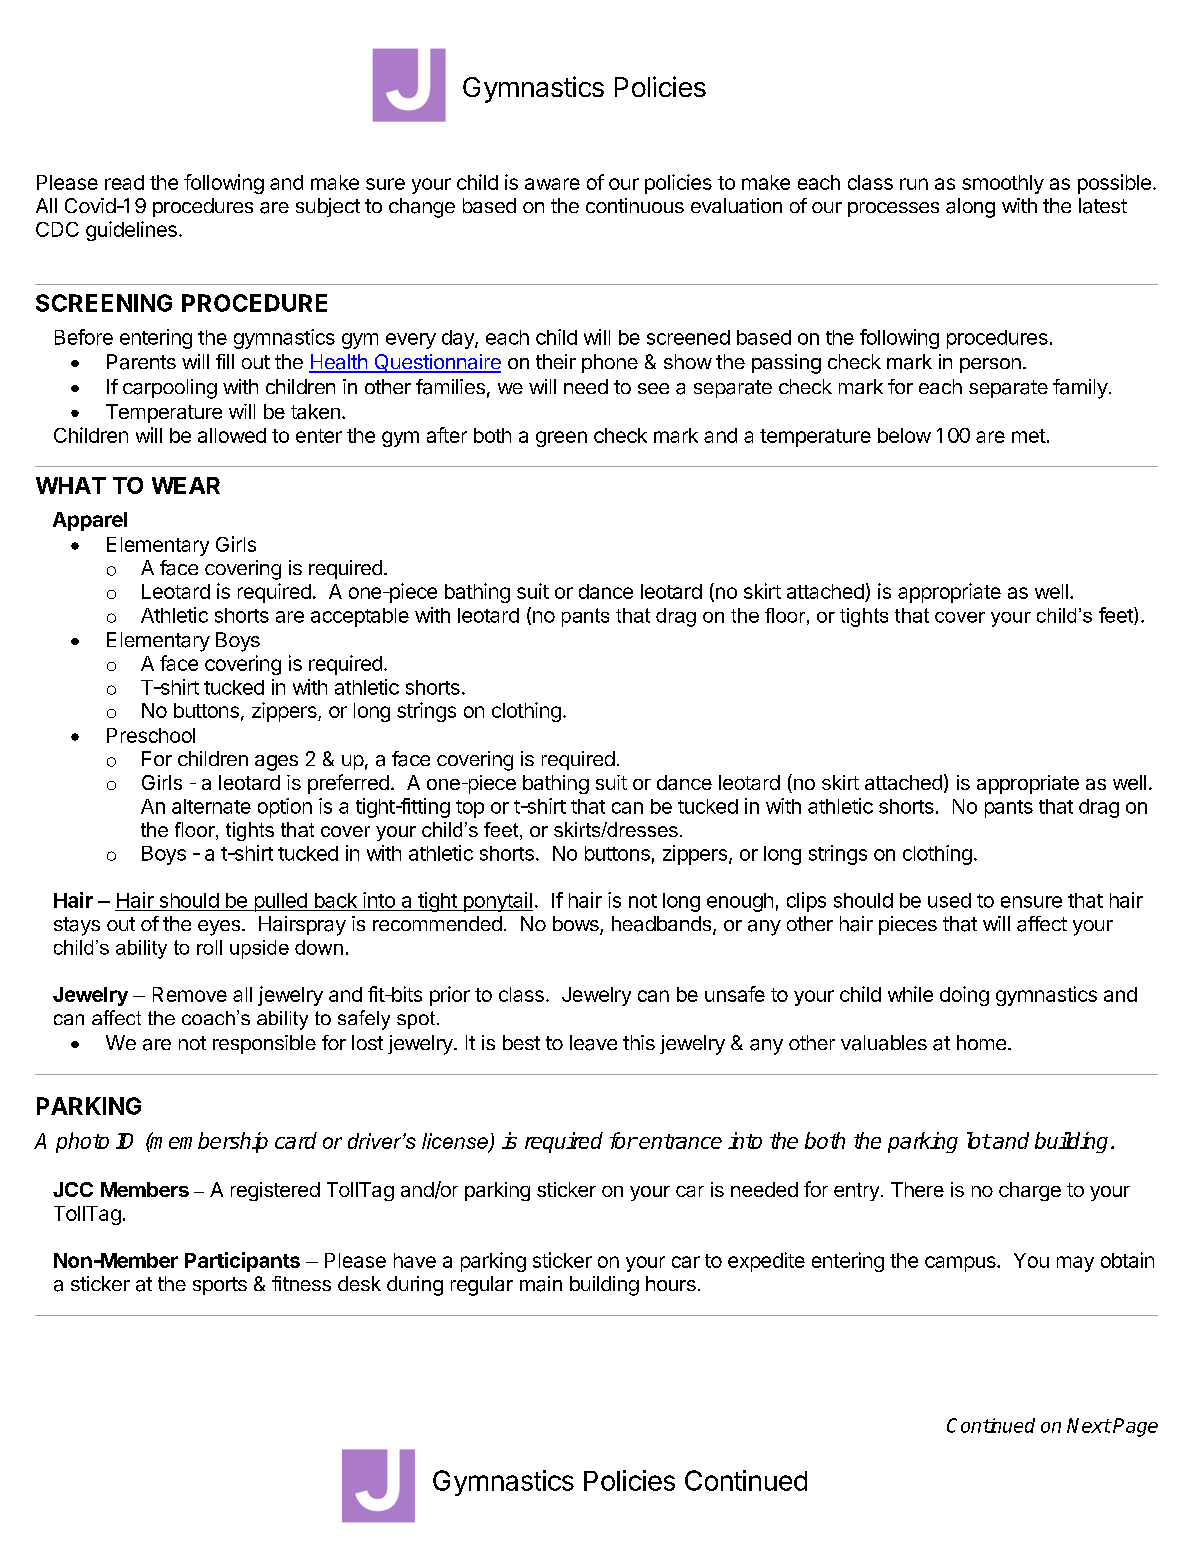 This screenshot has width=1193, height=1544. I want to click on continuous, so click(635, 205).
